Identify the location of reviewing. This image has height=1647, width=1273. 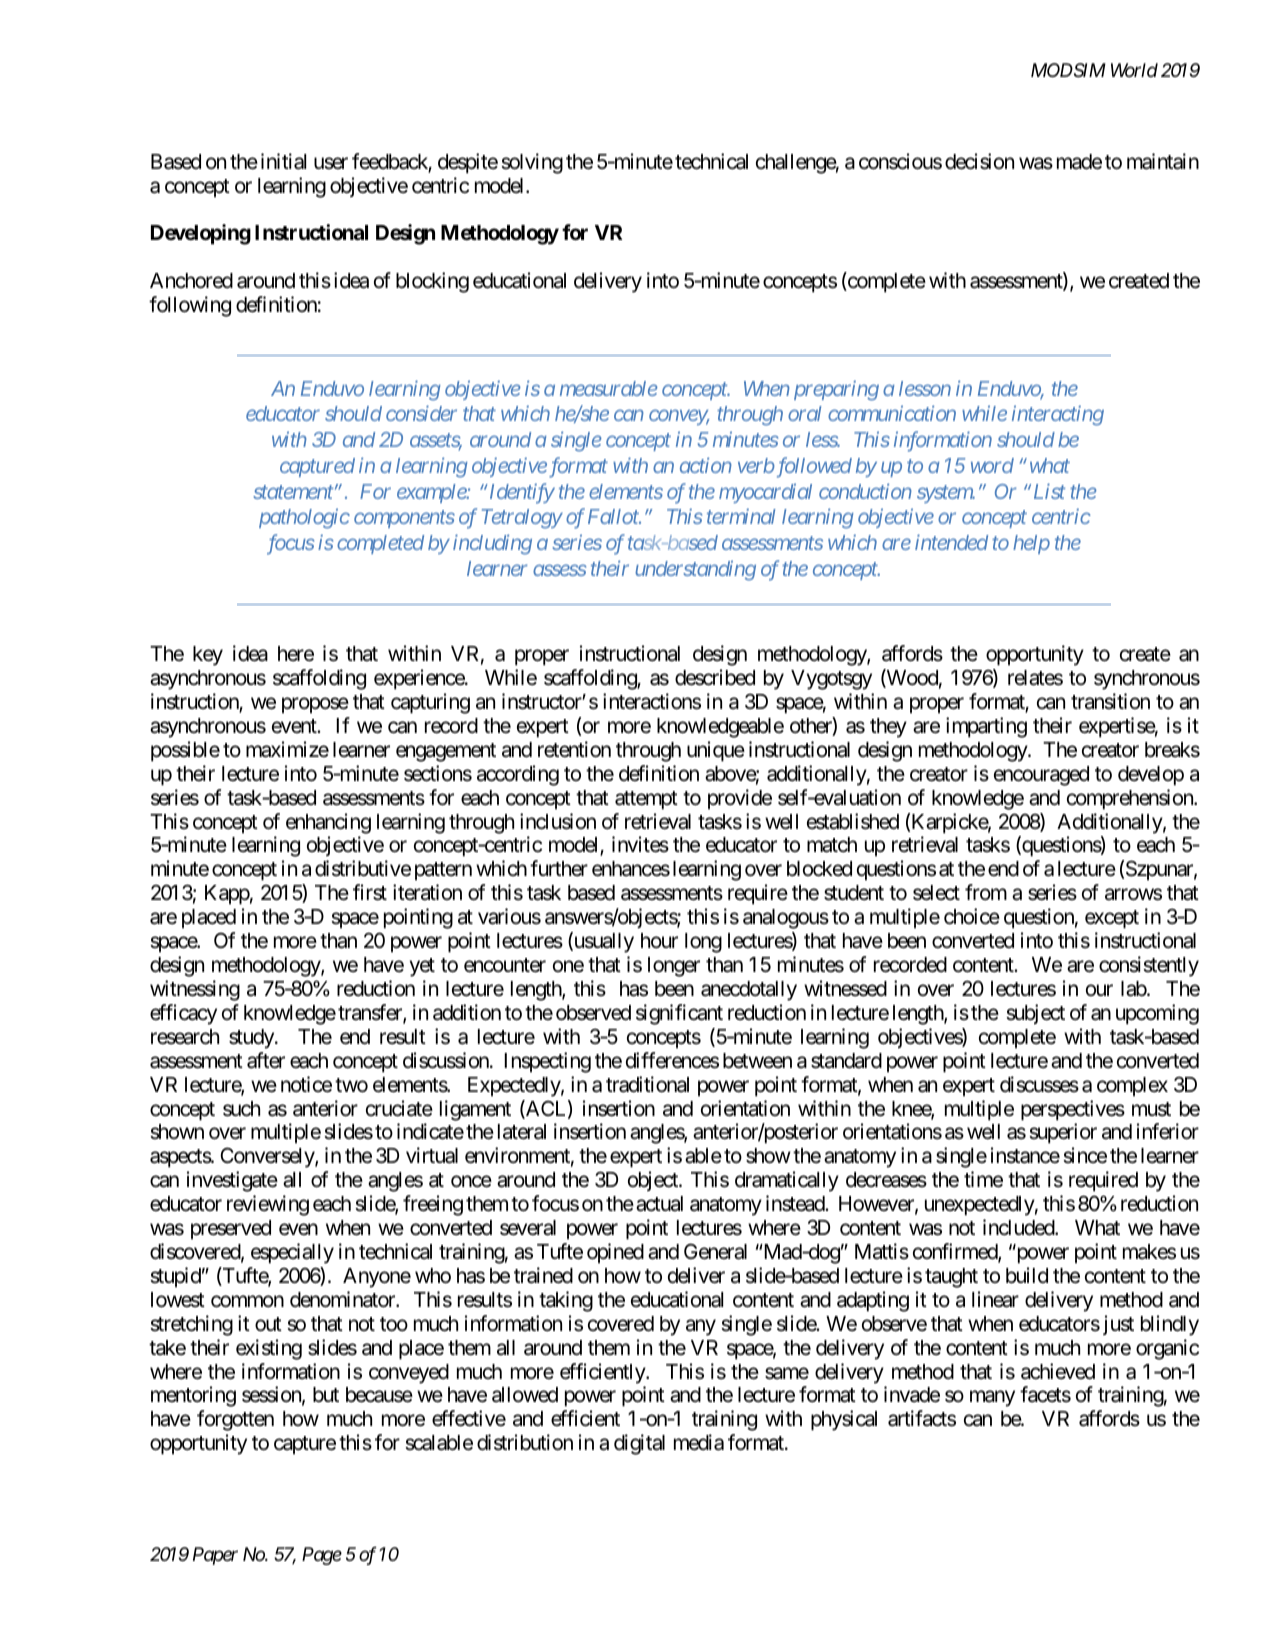
(268, 1205).
